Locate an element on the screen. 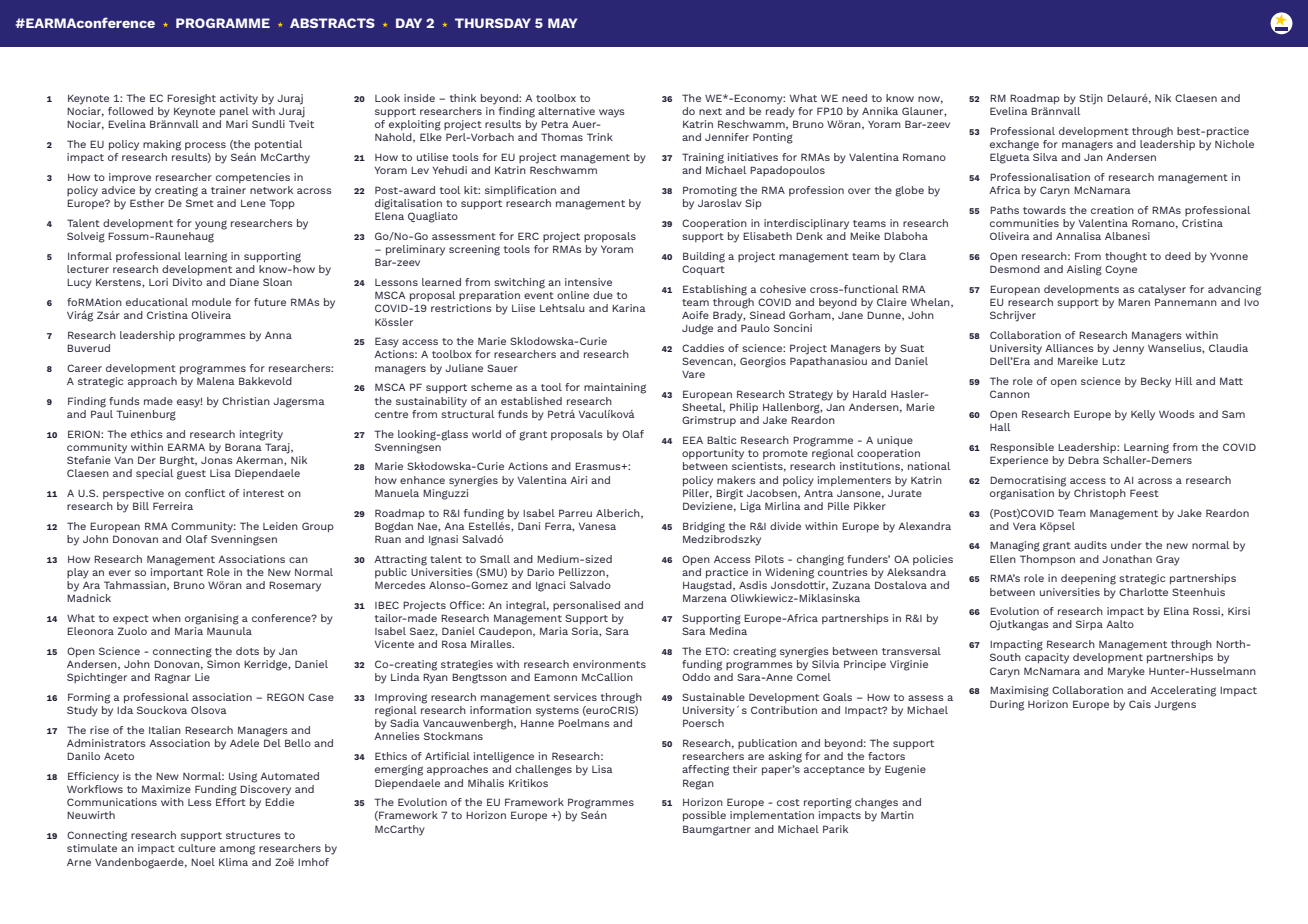 This screenshot has width=1308, height=924. EEA is located at coordinates (693, 440).
